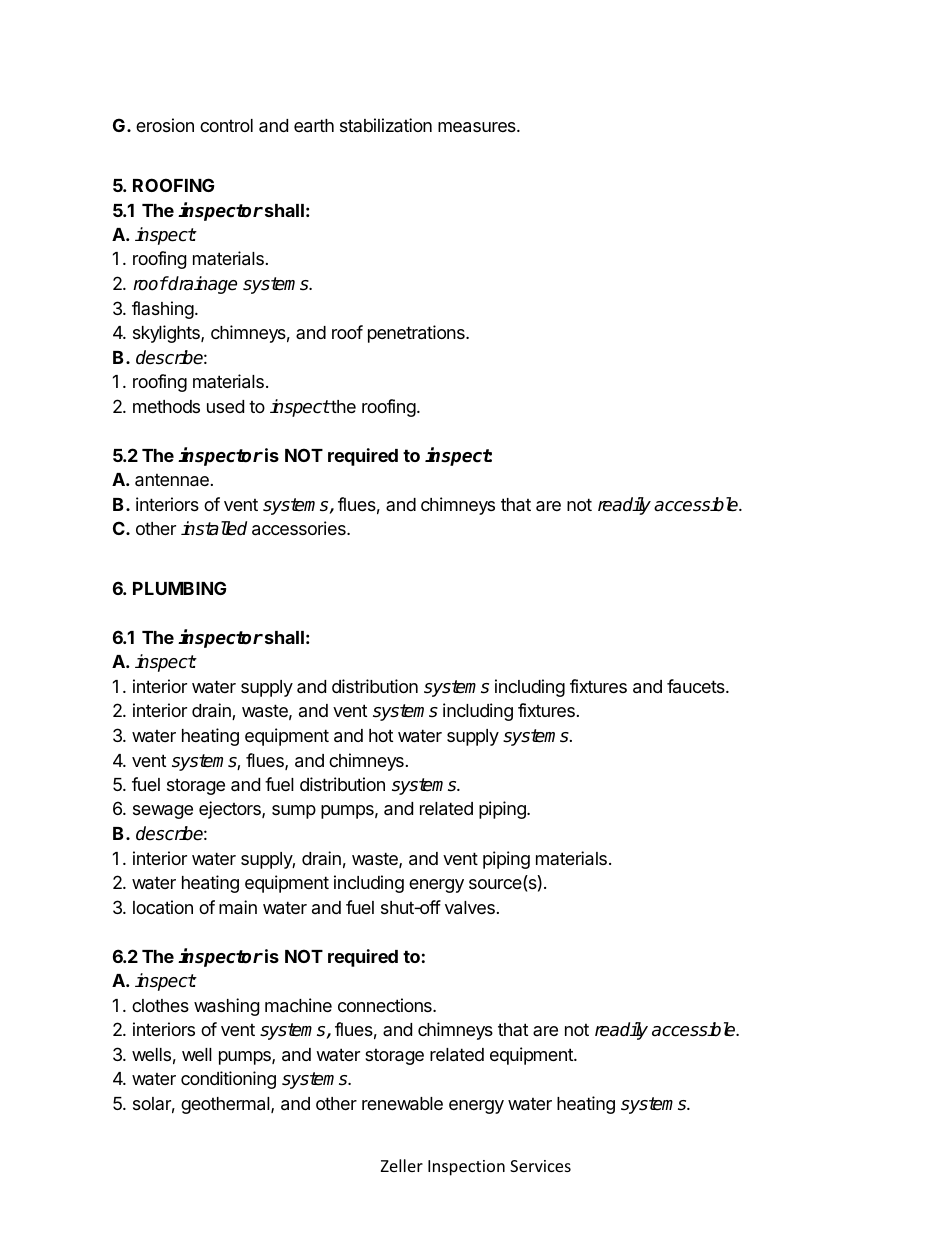 This document has width=952, height=1233. Describe the element at coordinates (402, 1104) in the document. I see `renewable` at that location.
